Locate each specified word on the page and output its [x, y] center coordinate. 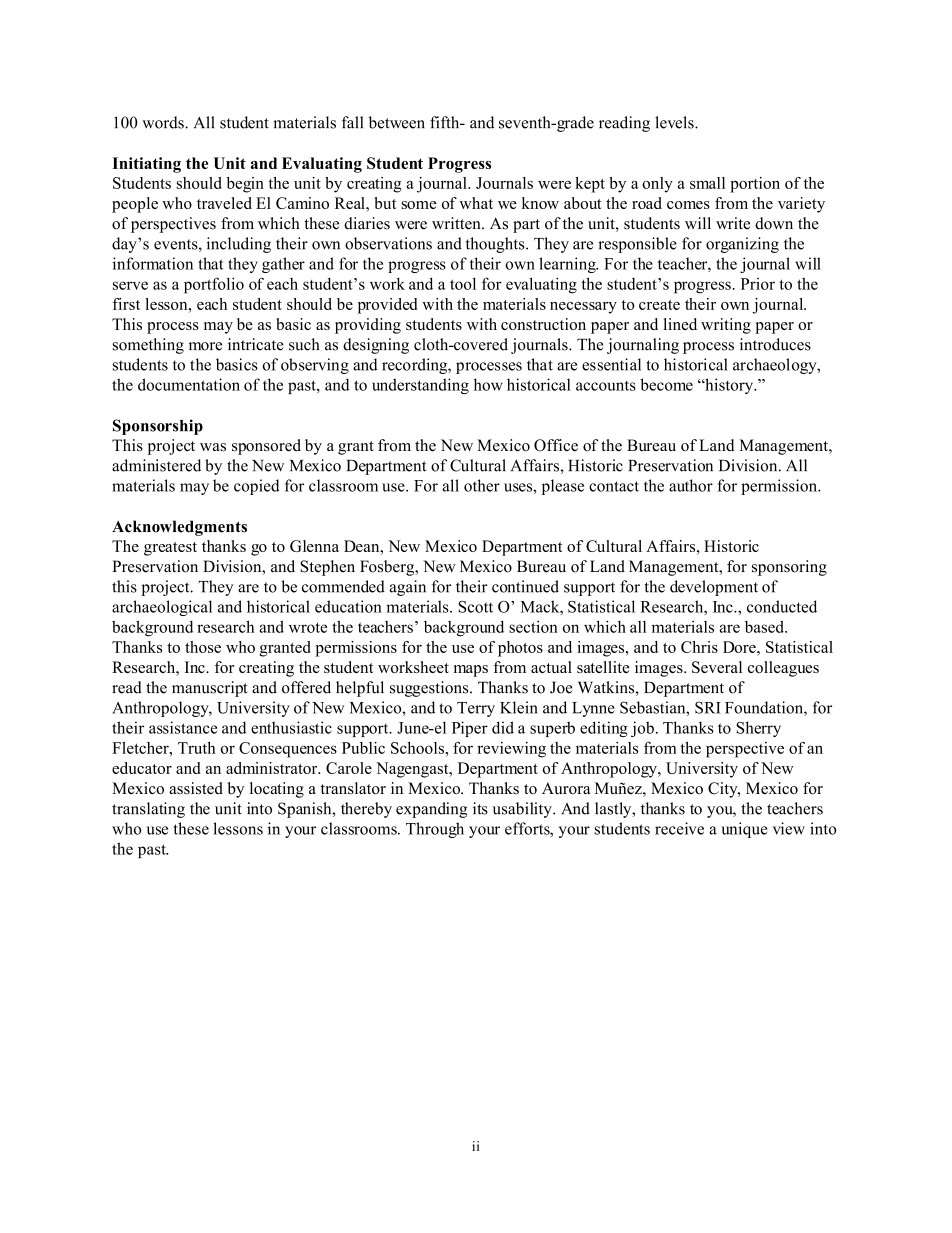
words [164, 122]
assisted [196, 788]
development [714, 588]
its [480, 808]
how [488, 384]
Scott [475, 607]
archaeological [162, 608]
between [397, 122]
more [205, 346]
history [729, 386]
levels [675, 122]
